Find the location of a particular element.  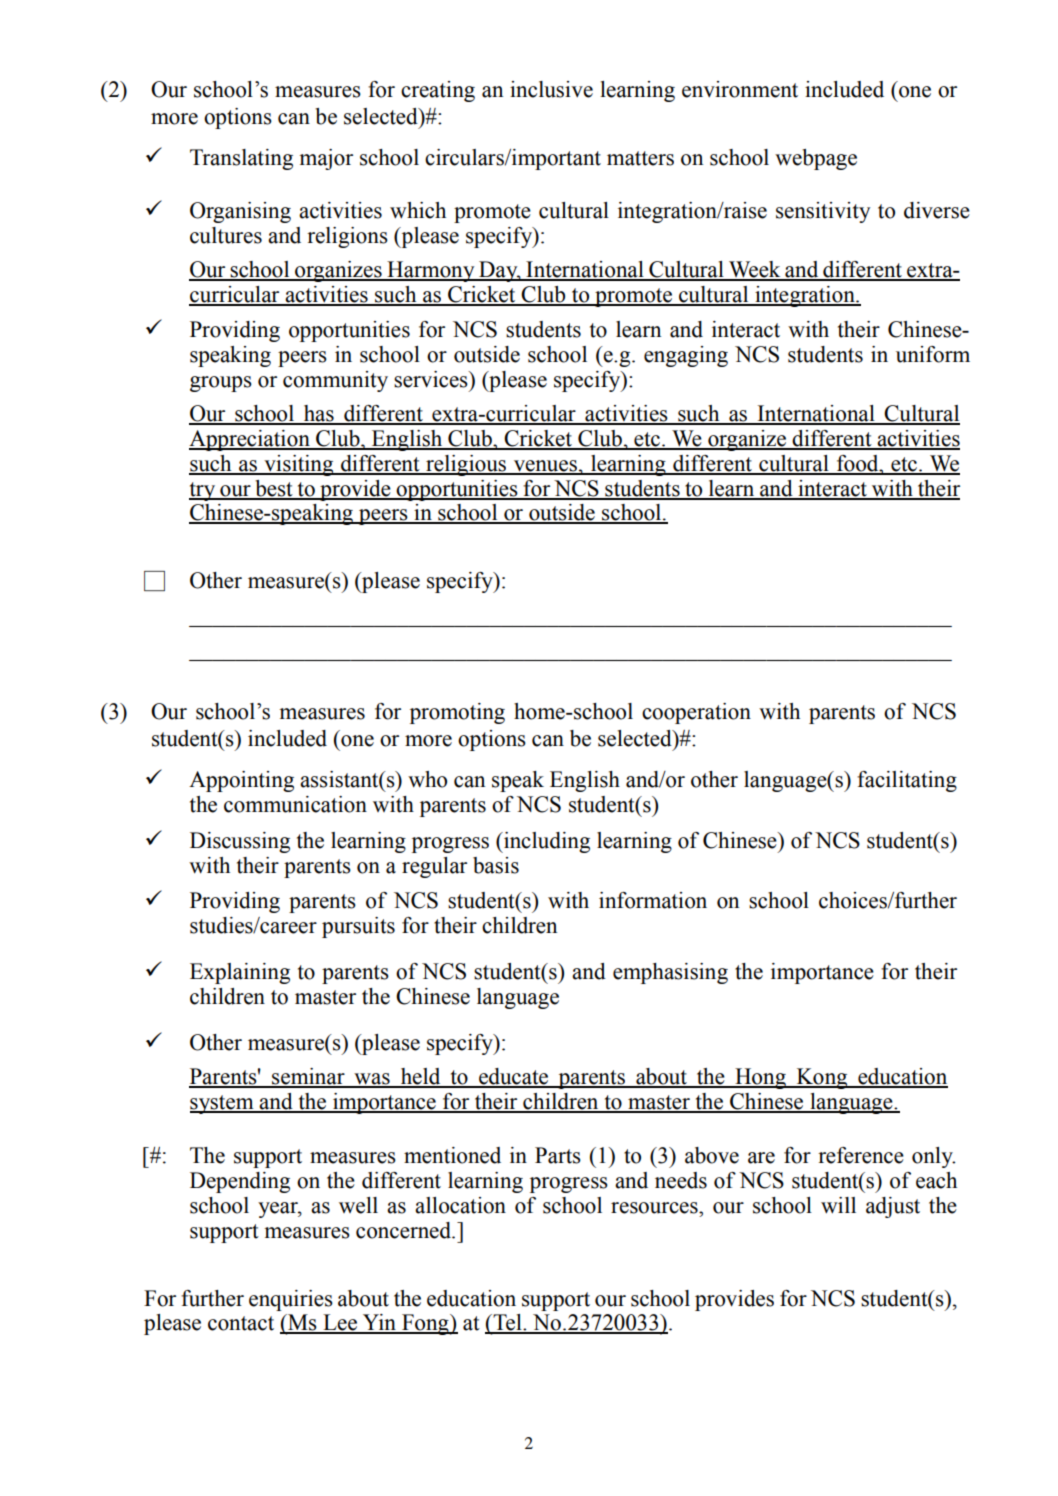

uniform is located at coordinates (933, 354).
